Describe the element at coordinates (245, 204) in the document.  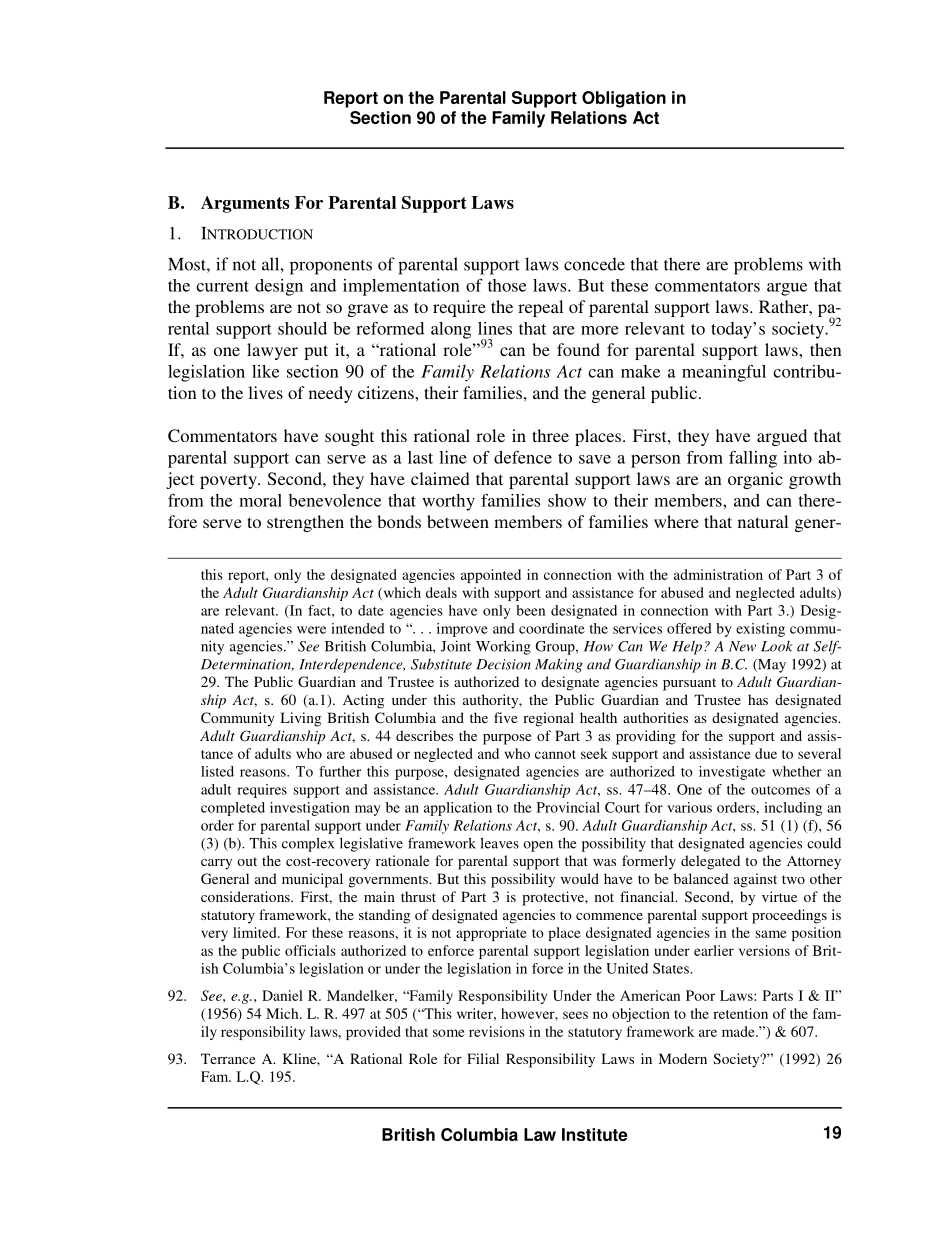
I see `Arguments` at that location.
